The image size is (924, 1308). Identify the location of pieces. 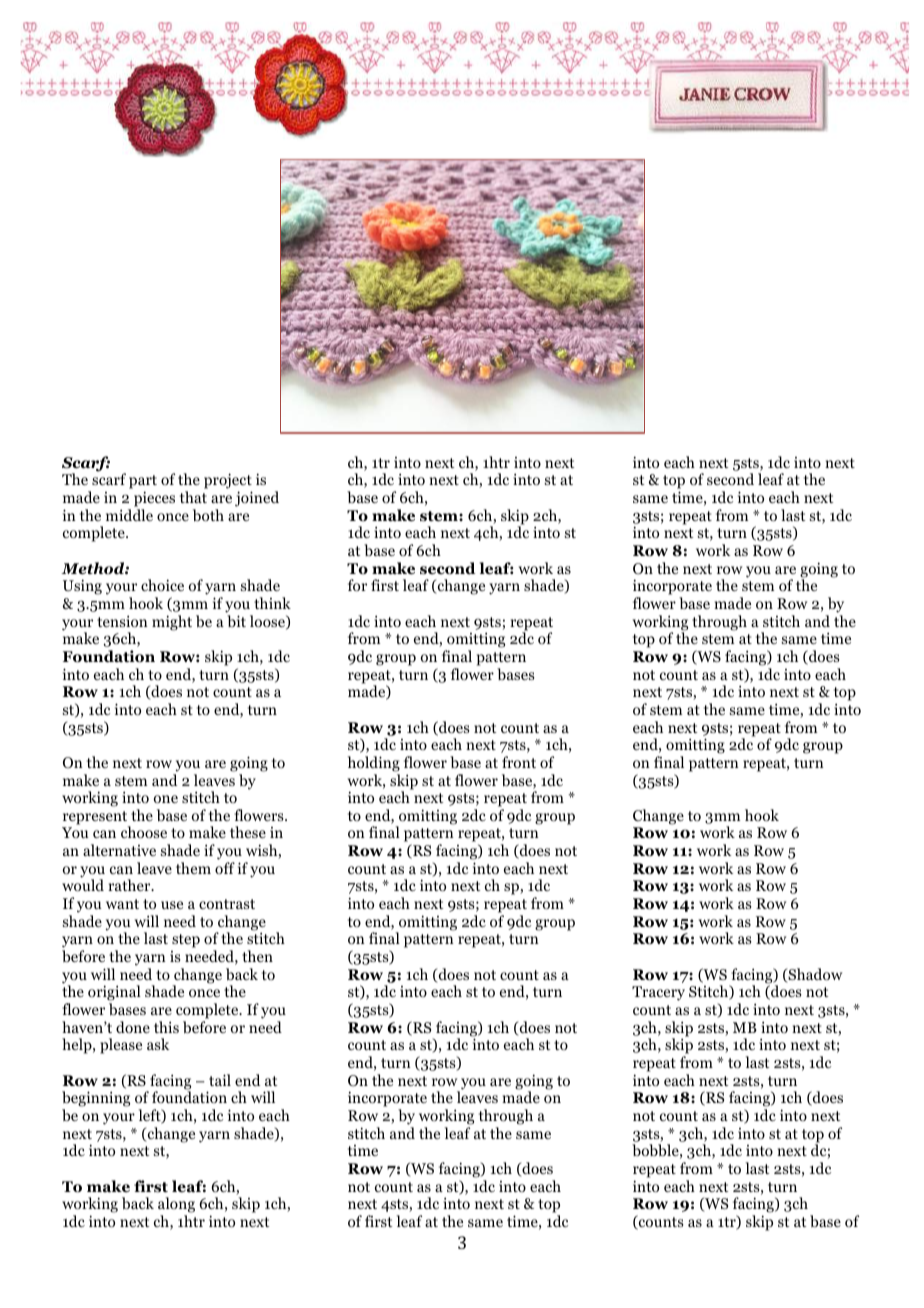
(154, 500).
